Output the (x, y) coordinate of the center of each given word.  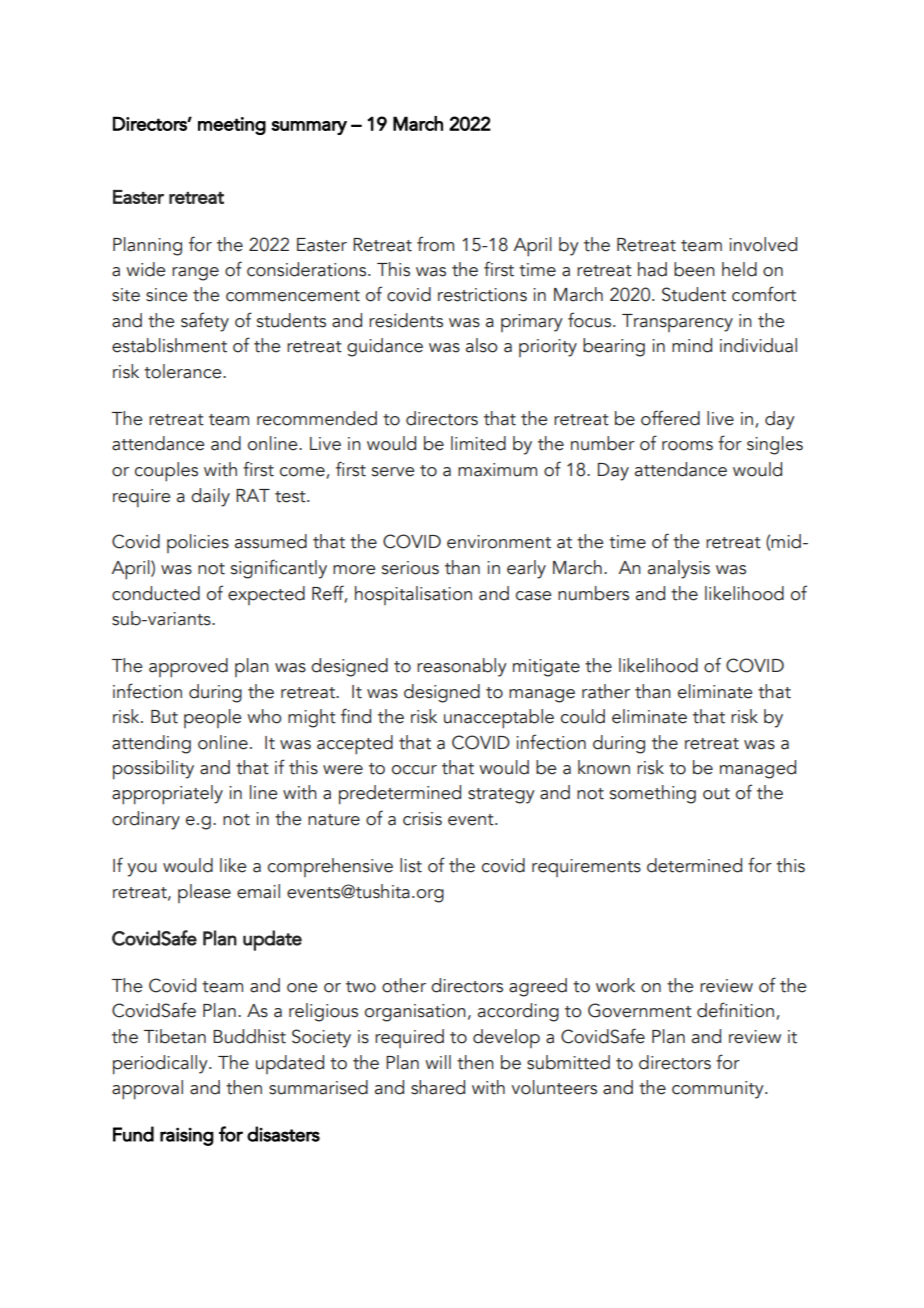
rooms (687, 446)
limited (478, 443)
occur (414, 770)
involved (763, 244)
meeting (232, 126)
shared (438, 1087)
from (435, 244)
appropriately (167, 795)
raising (187, 1136)
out (716, 794)
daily (210, 497)
